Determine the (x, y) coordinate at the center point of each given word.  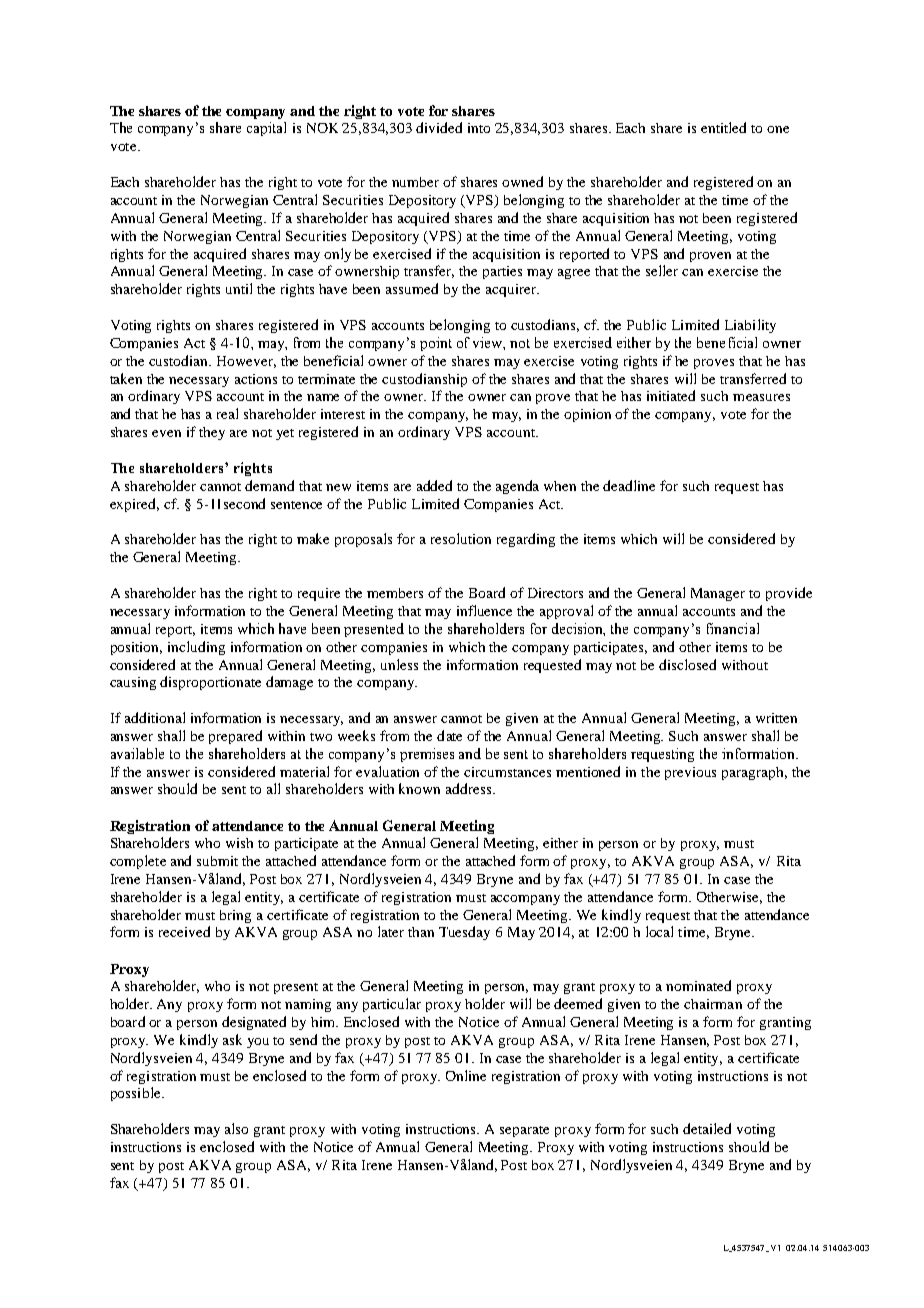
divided (439, 127)
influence (484, 610)
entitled (723, 127)
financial (733, 628)
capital (266, 129)
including (196, 648)
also (236, 1128)
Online (466, 1075)
